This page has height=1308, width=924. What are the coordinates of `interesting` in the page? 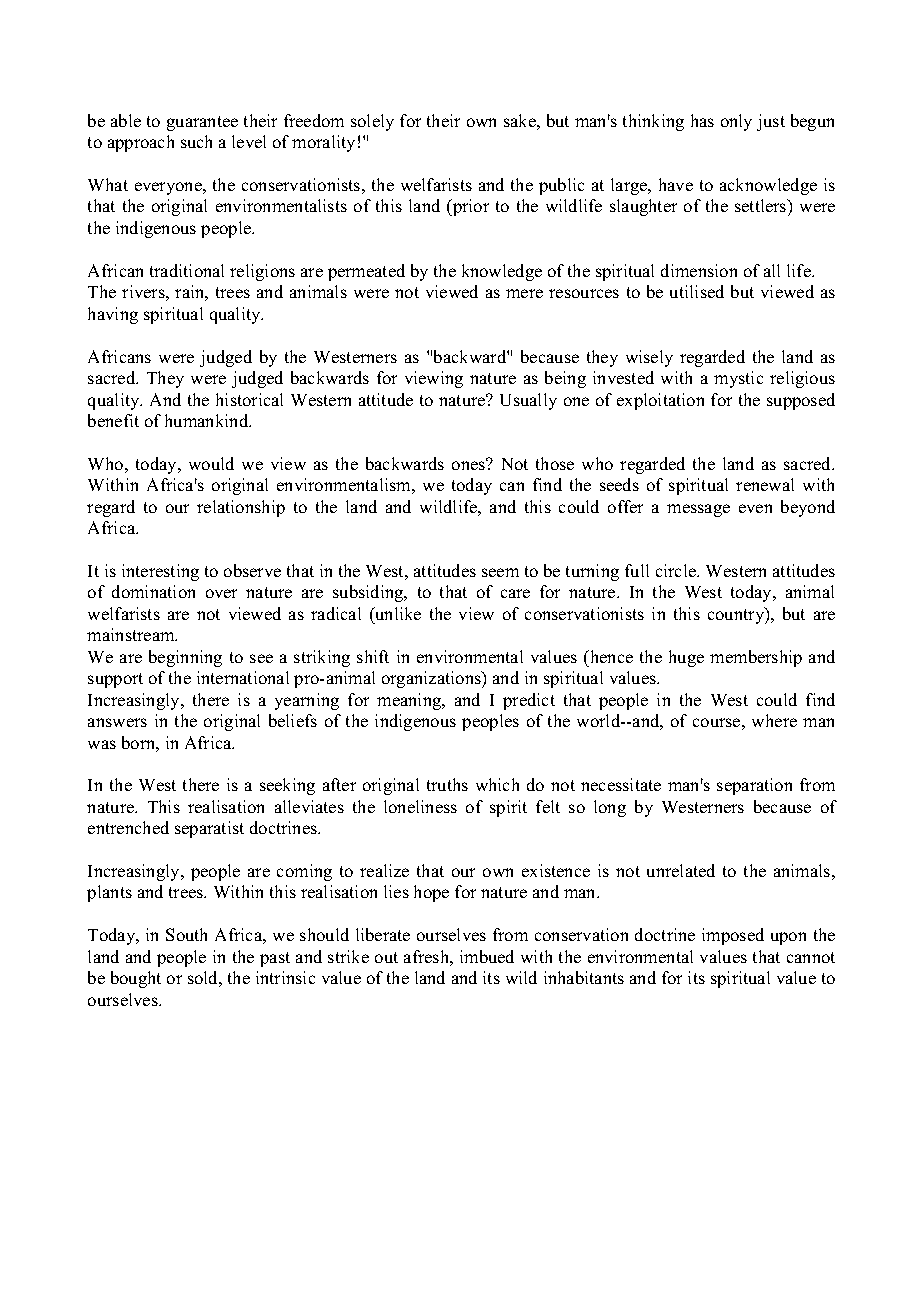 It's located at (160, 572).
